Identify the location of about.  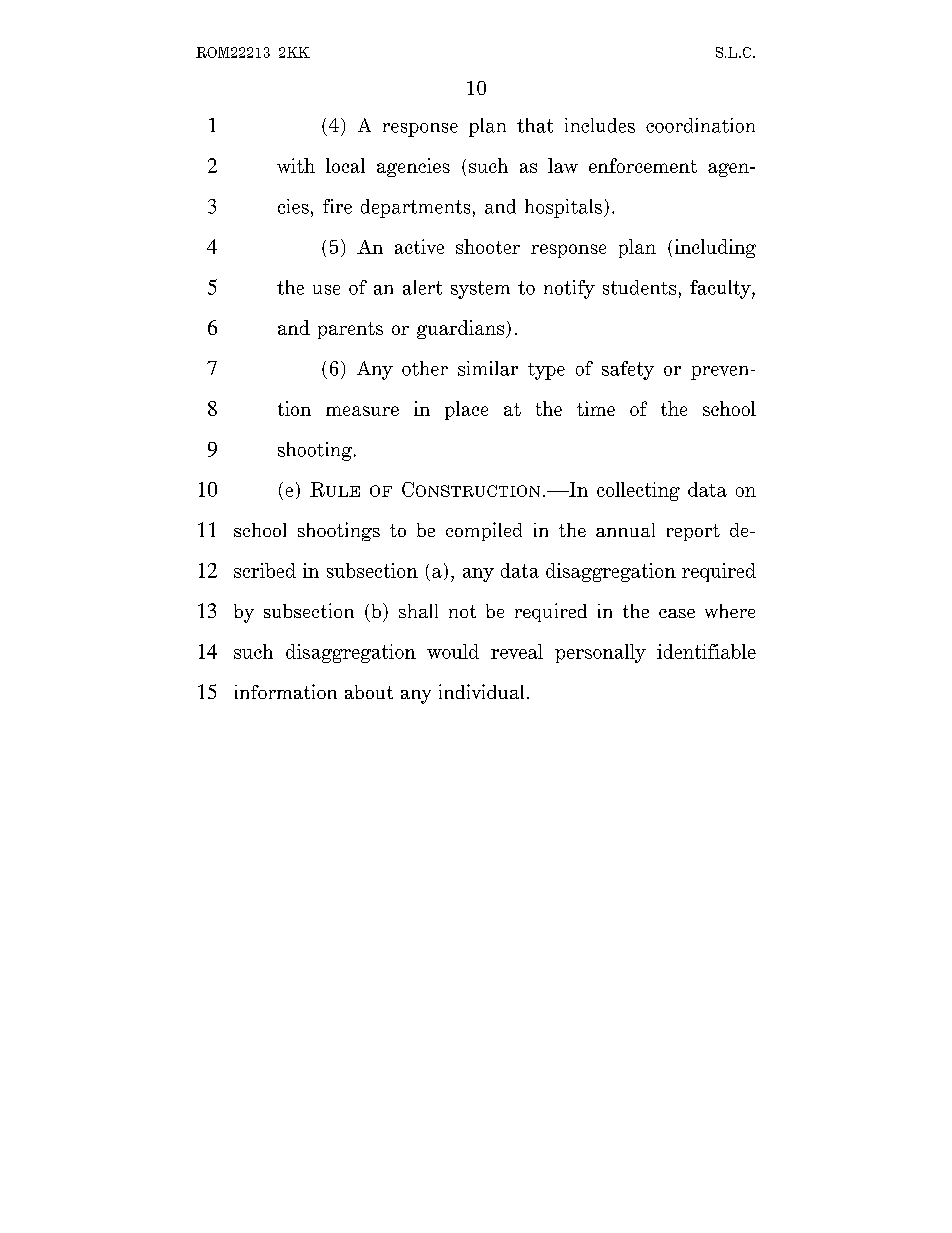
(369, 692).
